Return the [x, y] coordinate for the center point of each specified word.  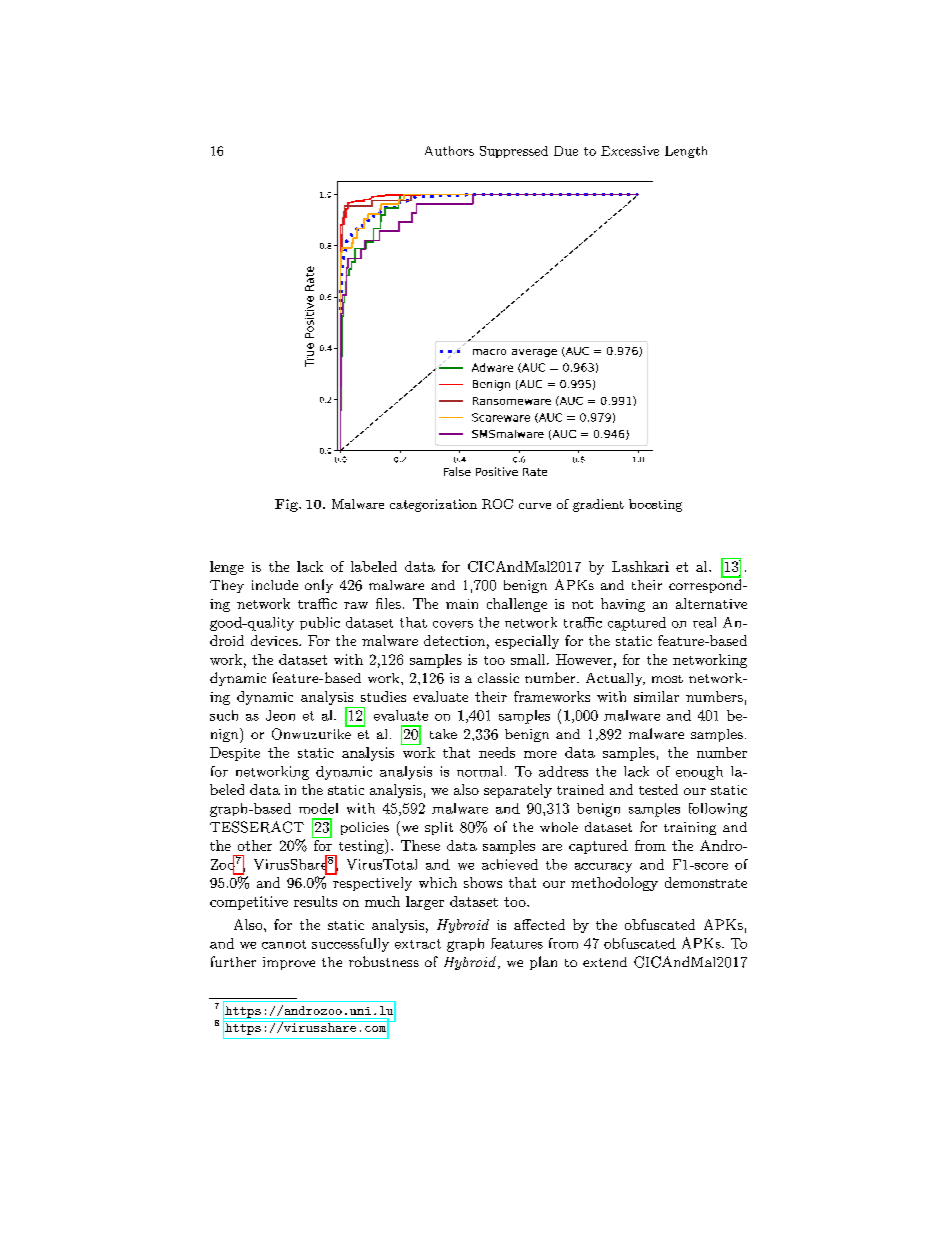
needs [497, 752]
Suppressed [514, 152]
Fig [287, 505]
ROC [497, 504]
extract [418, 944]
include [275, 585]
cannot [284, 944]
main [462, 604]
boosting [655, 505]
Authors [449, 151]
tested [658, 789]
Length [686, 152]
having [623, 605]
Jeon [280, 715]
